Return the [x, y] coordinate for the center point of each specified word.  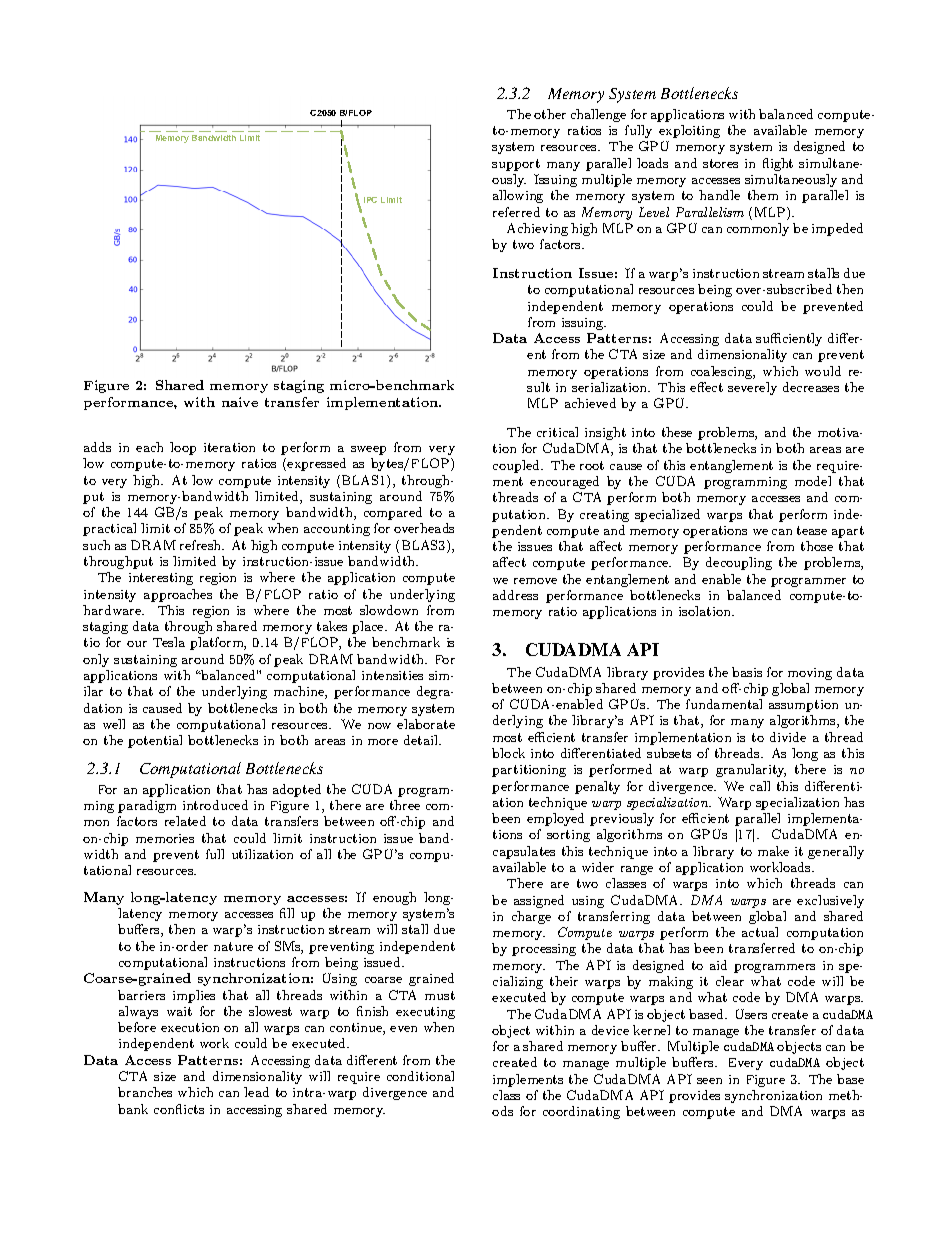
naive [240, 402]
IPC [370, 200]
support [516, 165]
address [515, 595]
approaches [178, 595]
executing [425, 1013]
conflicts [179, 1109]
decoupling [739, 563]
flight [778, 164]
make [773, 851]
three [405, 805]
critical [557, 432]
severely [752, 388]
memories [165, 838]
